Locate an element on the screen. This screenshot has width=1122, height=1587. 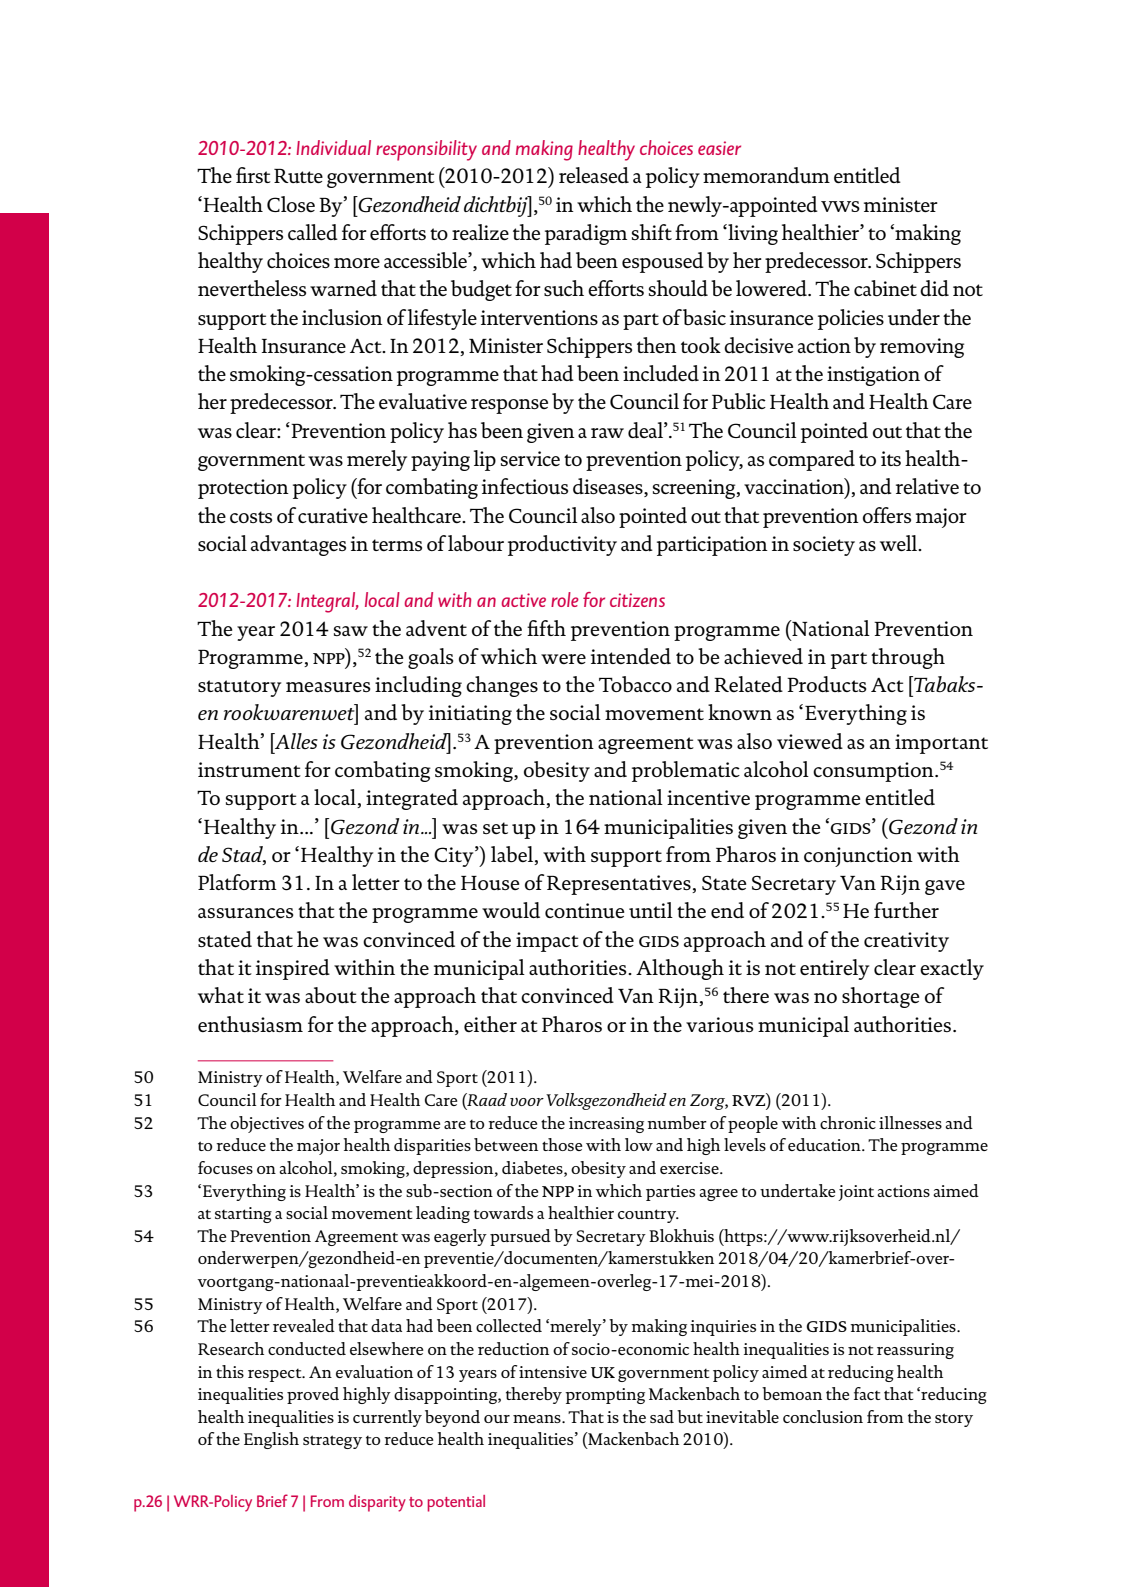
released is located at coordinates (594, 175).
